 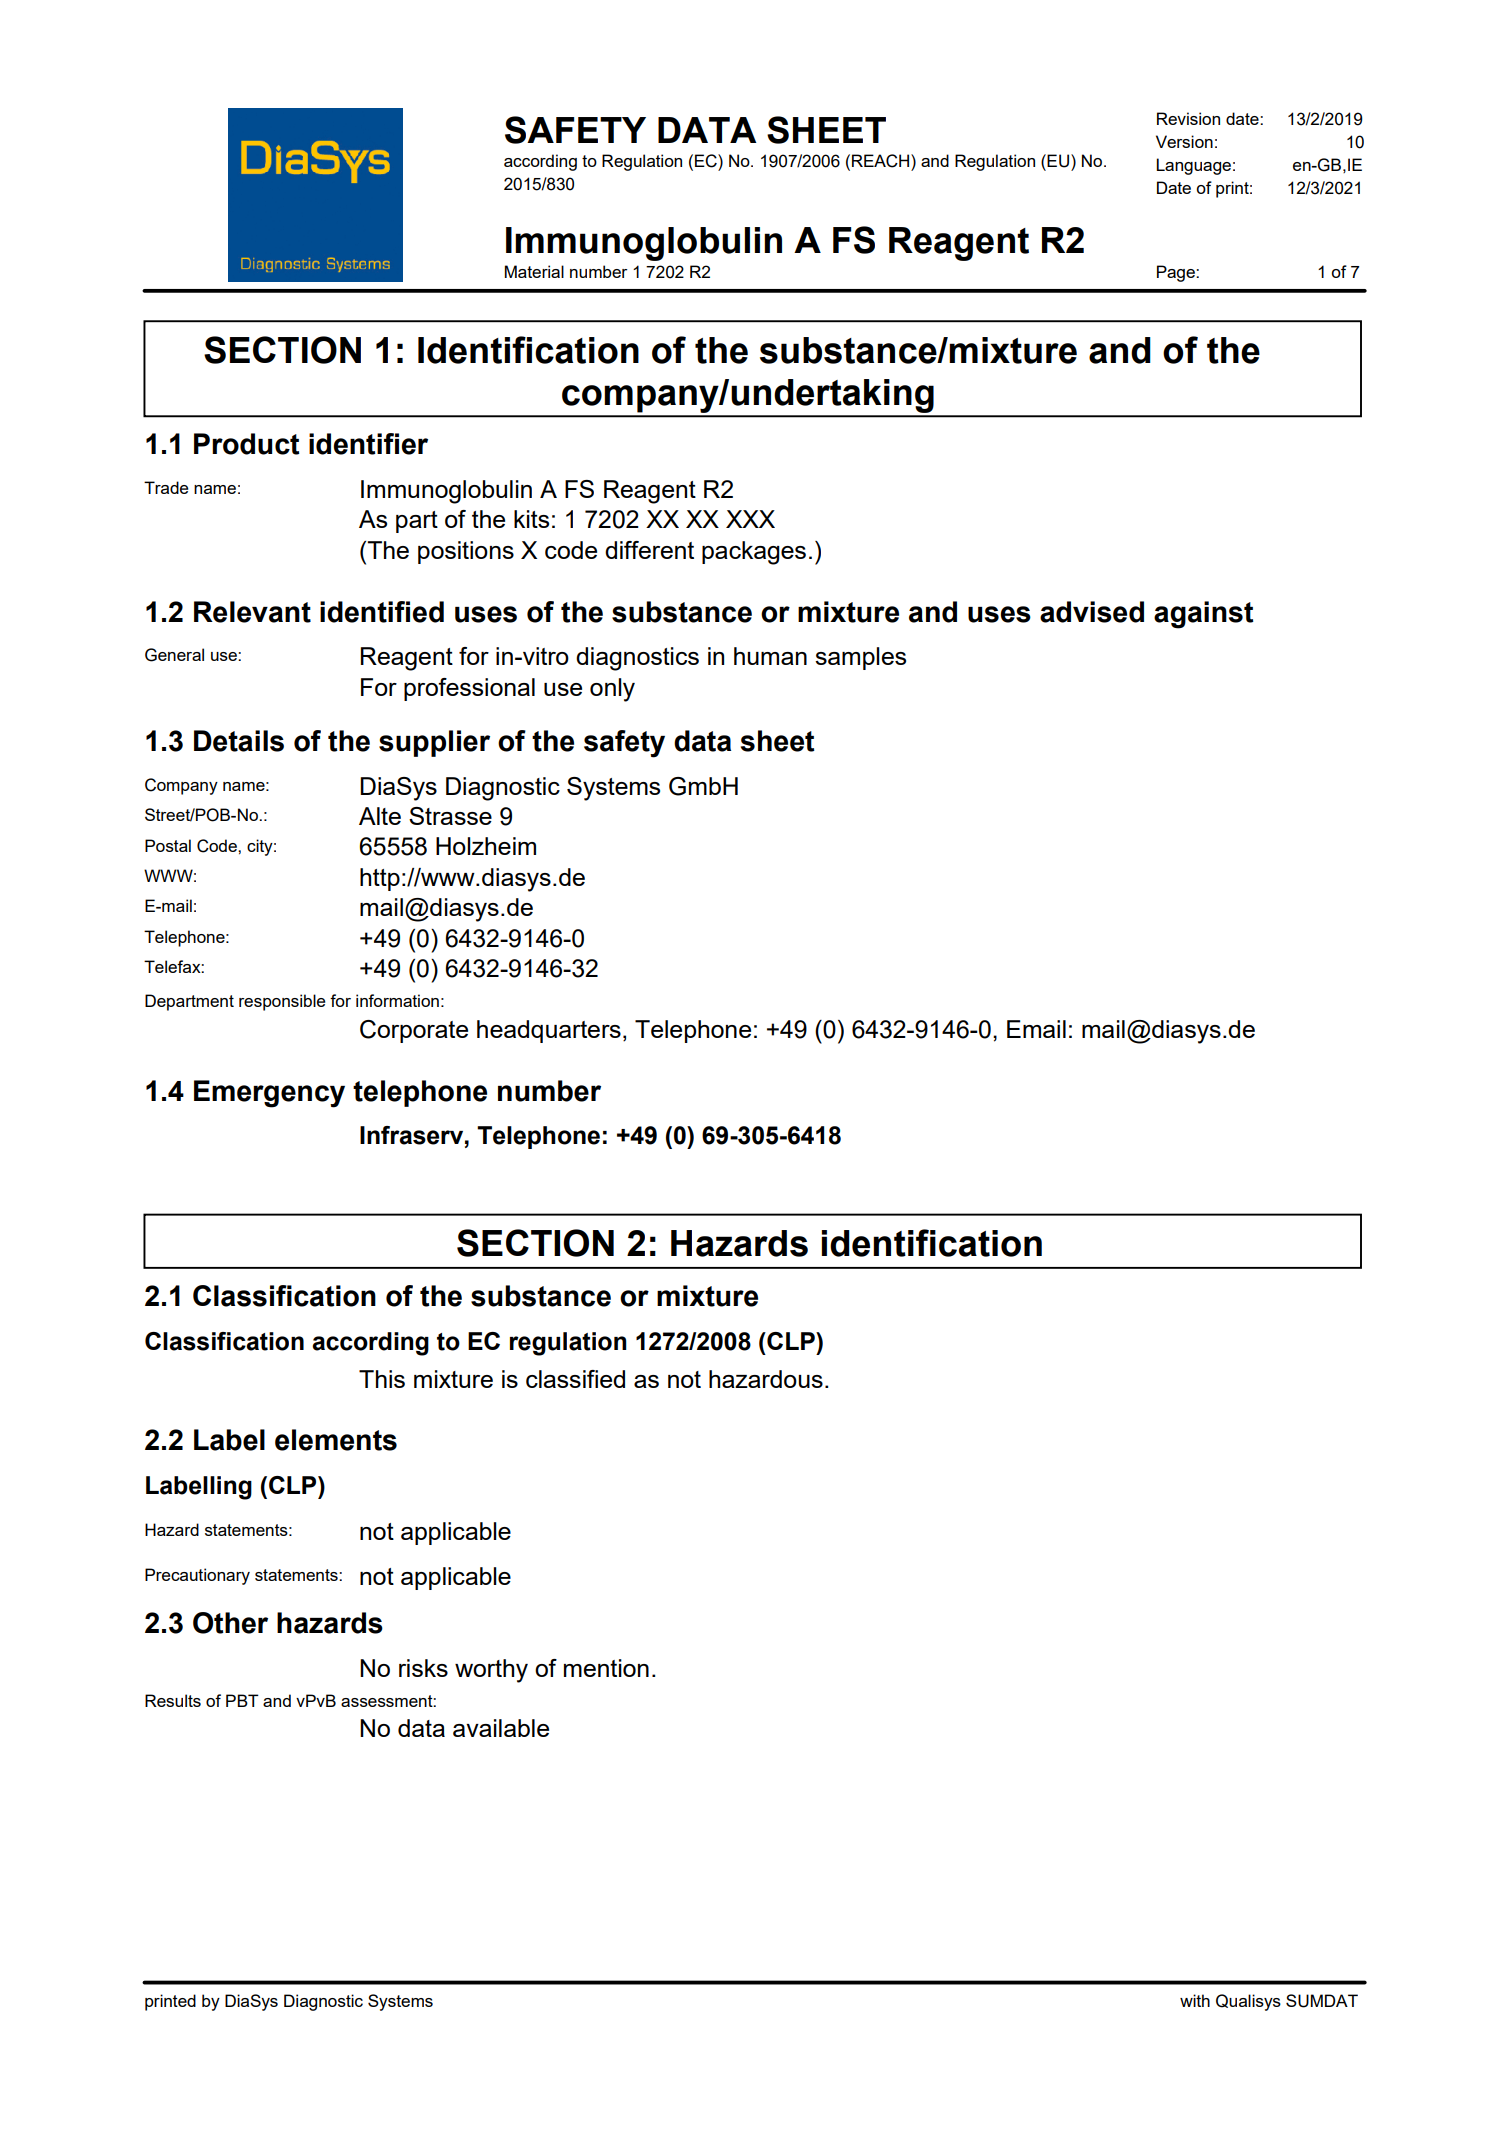 What do you see at coordinates (882, 161) in the screenshot?
I see `REACH` at bounding box center [882, 161].
